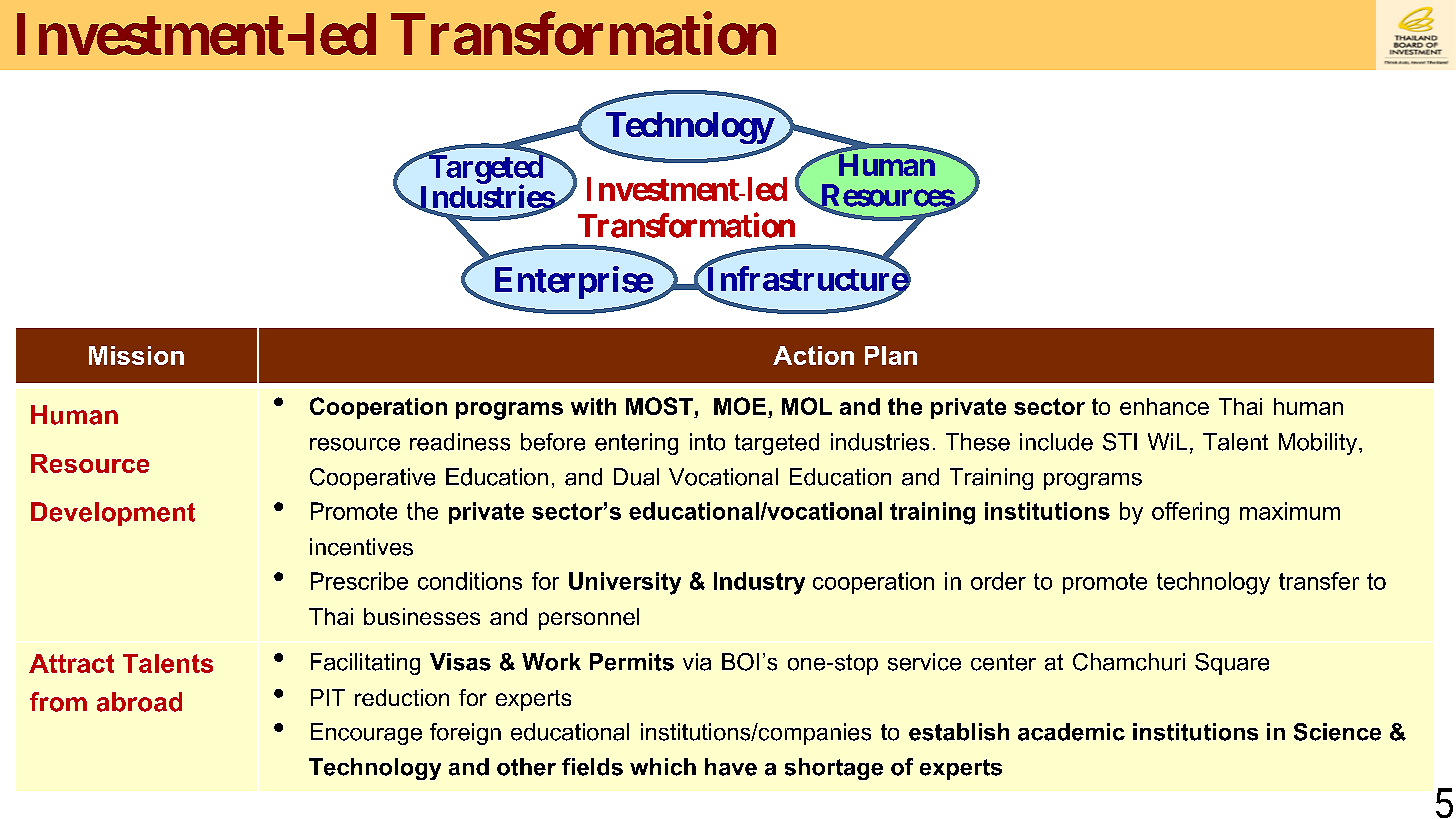  I want to click on have, so click(731, 767).
